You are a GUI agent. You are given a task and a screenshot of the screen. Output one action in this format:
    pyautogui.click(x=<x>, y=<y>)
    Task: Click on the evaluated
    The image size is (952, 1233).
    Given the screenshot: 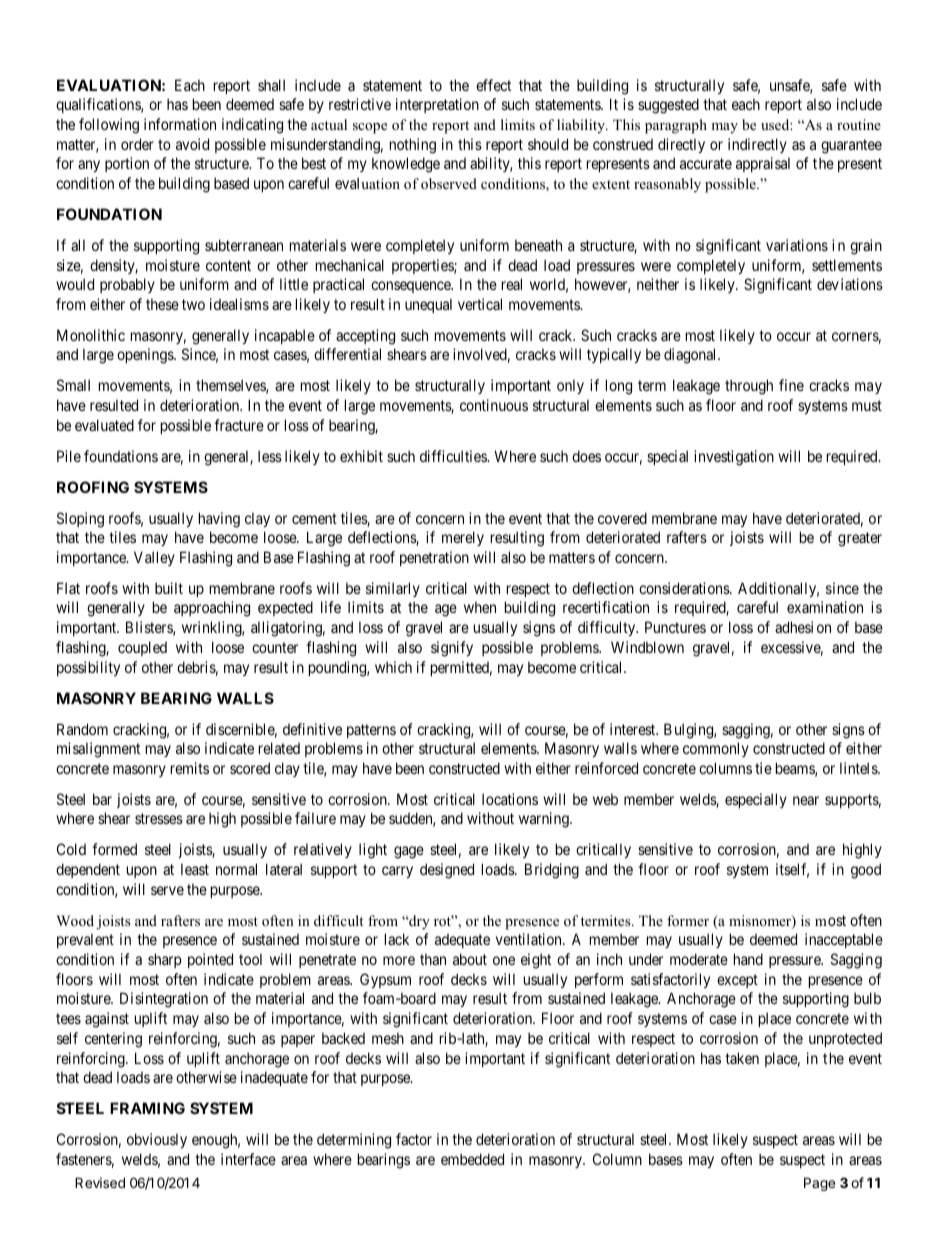 What is the action you would take?
    pyautogui.click(x=104, y=425)
